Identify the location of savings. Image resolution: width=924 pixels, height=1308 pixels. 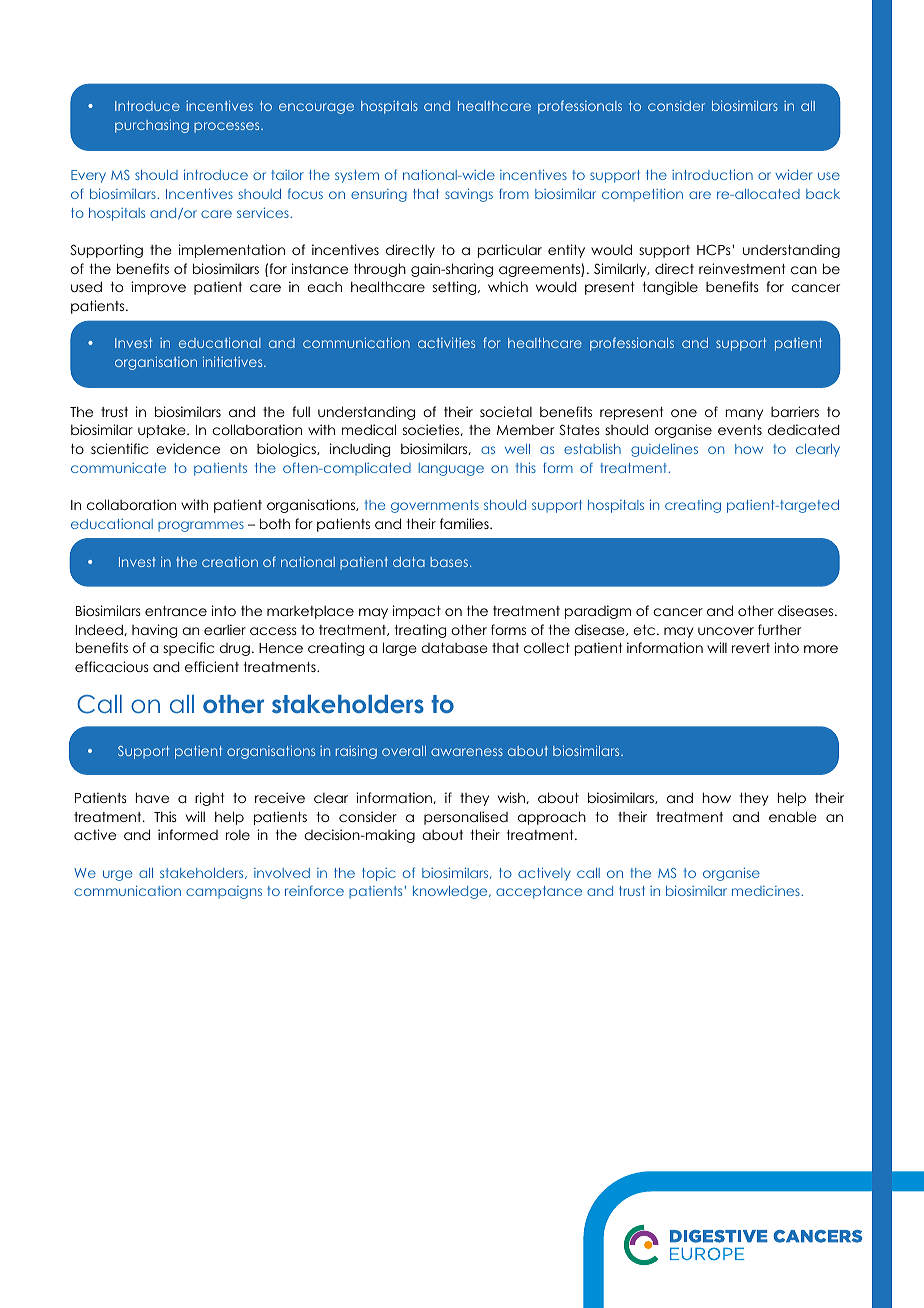
(469, 195).
